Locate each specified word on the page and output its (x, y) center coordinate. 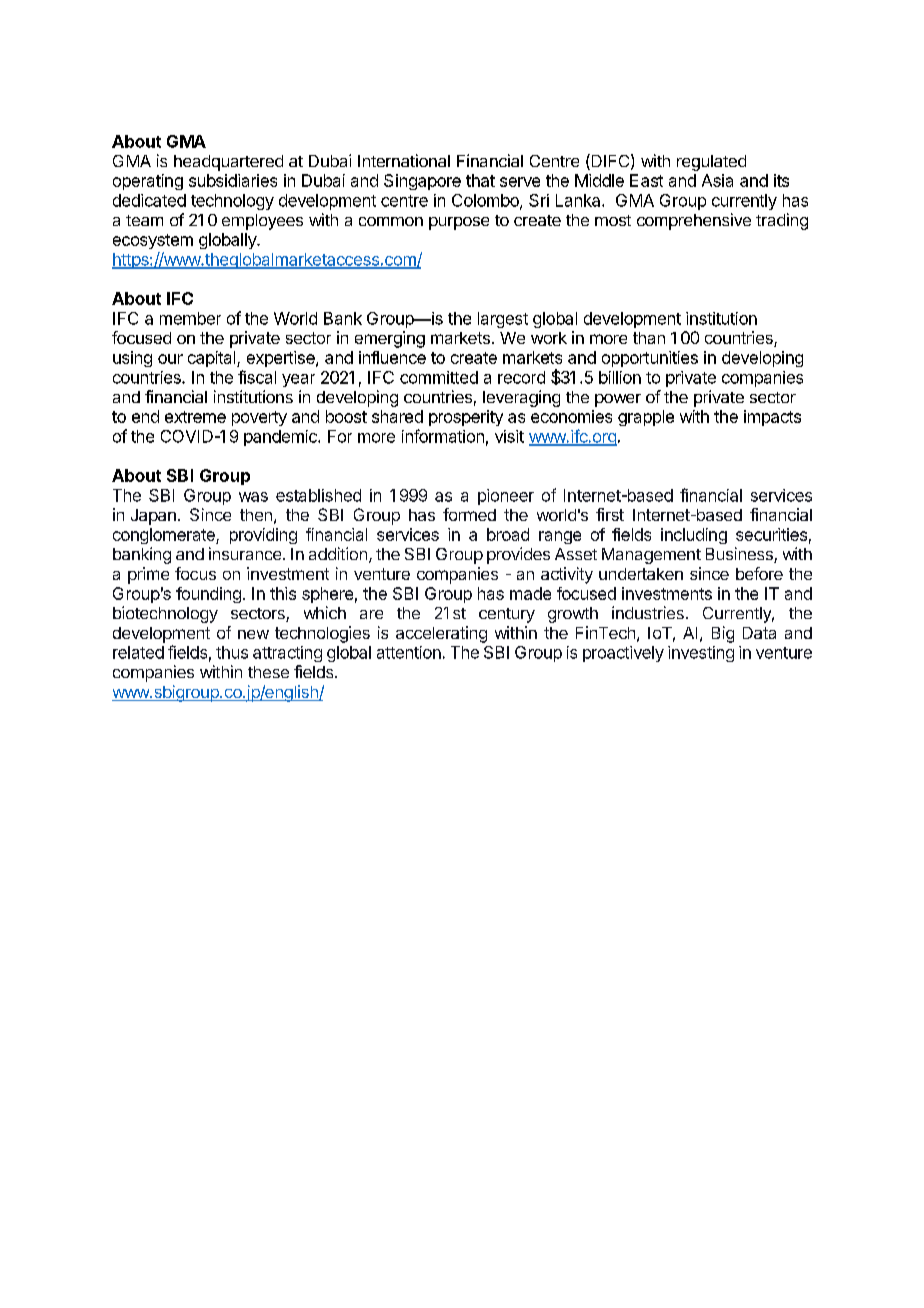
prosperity (466, 418)
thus (232, 652)
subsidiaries (233, 180)
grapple (646, 418)
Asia (717, 180)
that (480, 180)
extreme (195, 417)
